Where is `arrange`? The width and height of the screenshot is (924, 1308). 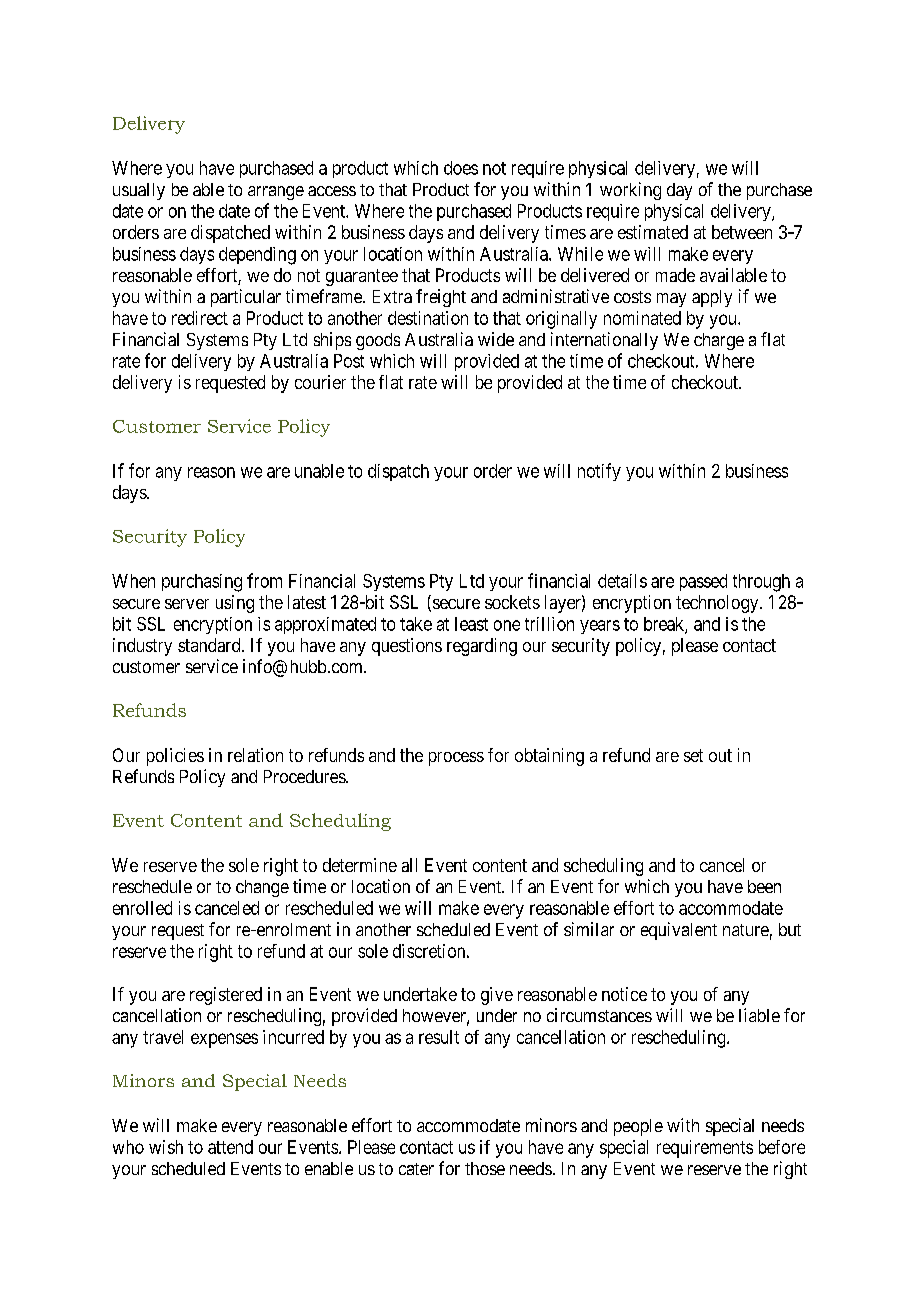
arrange is located at coordinates (276, 193).
